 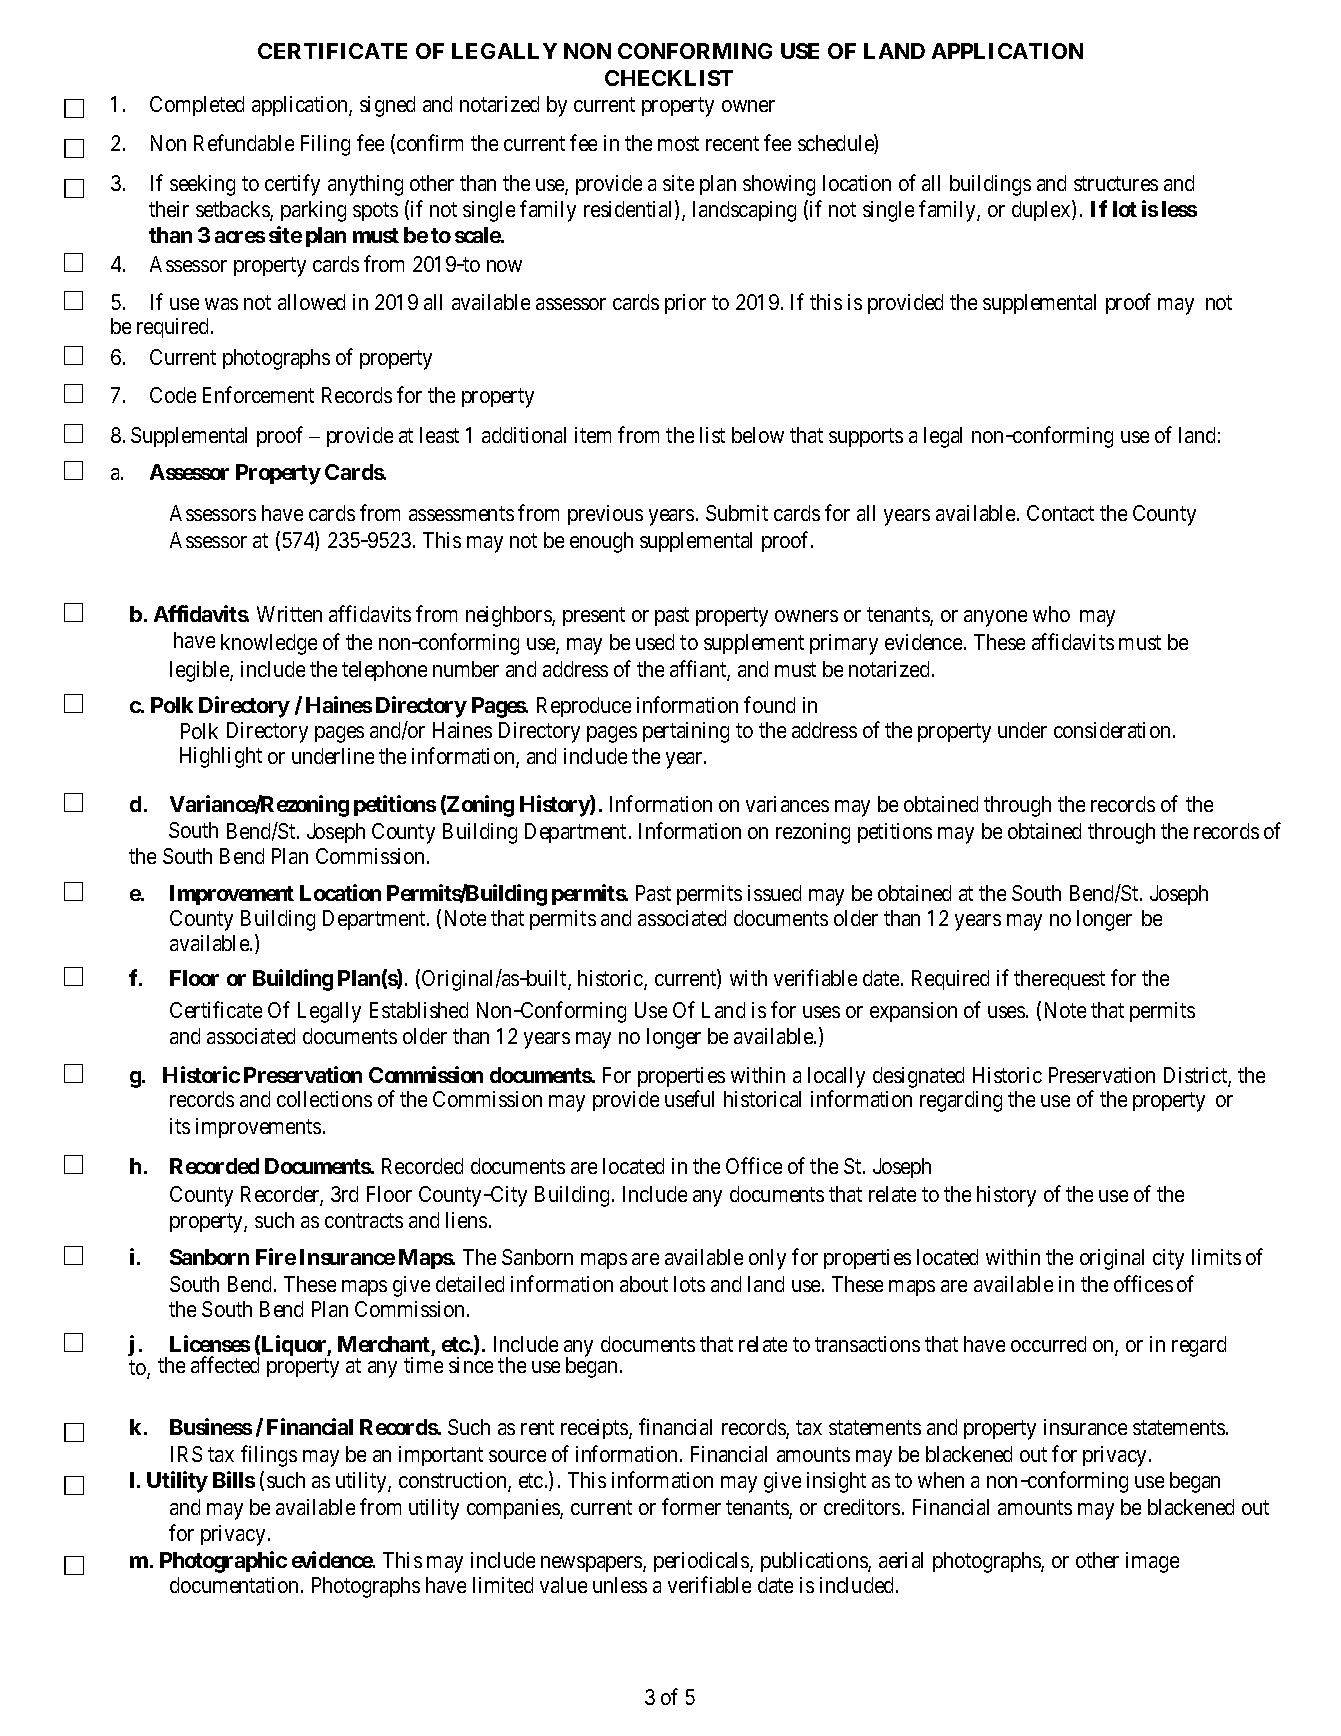 What do you see at coordinates (1060, 513) in the image?
I see `Contact` at bounding box center [1060, 513].
